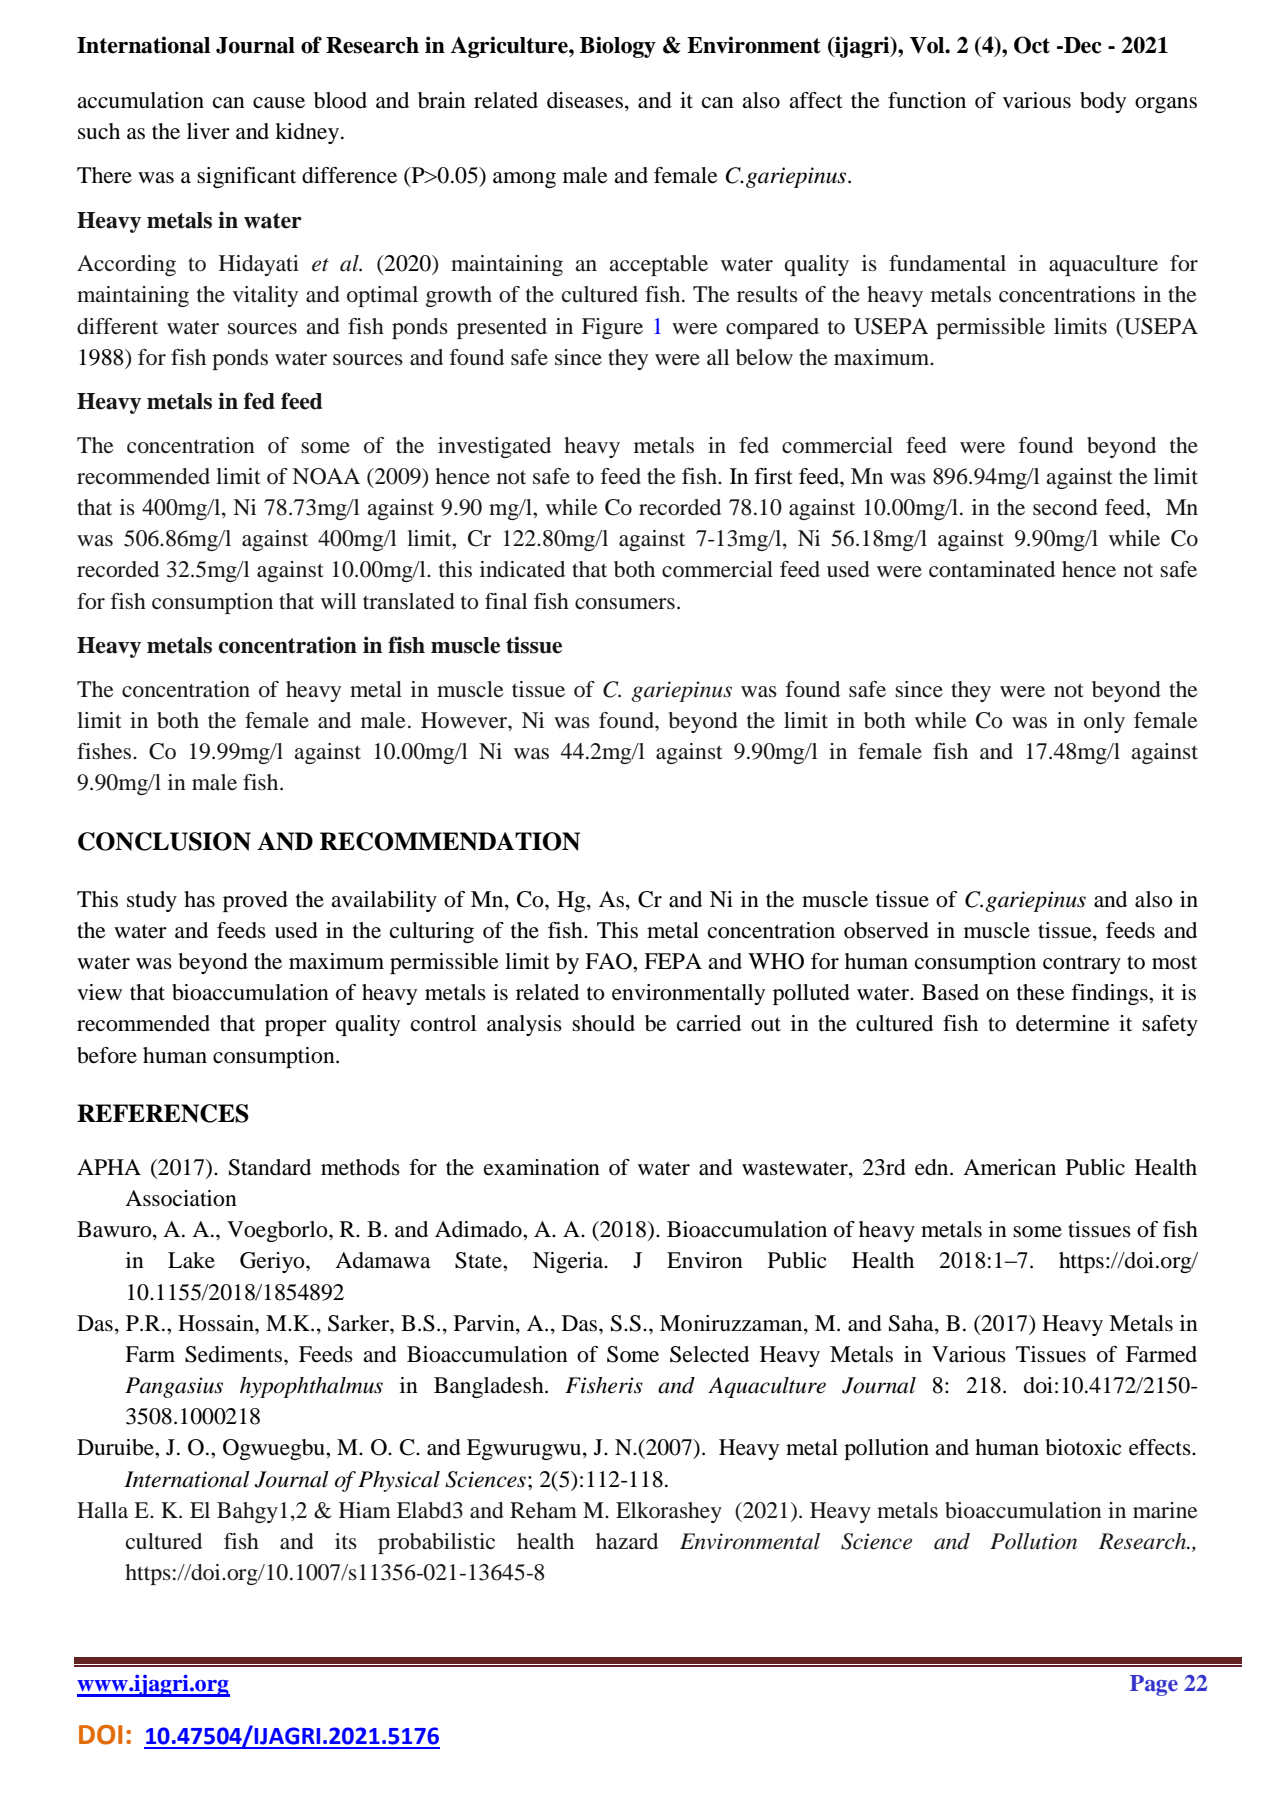  I want to click on American, so click(1009, 1167).
